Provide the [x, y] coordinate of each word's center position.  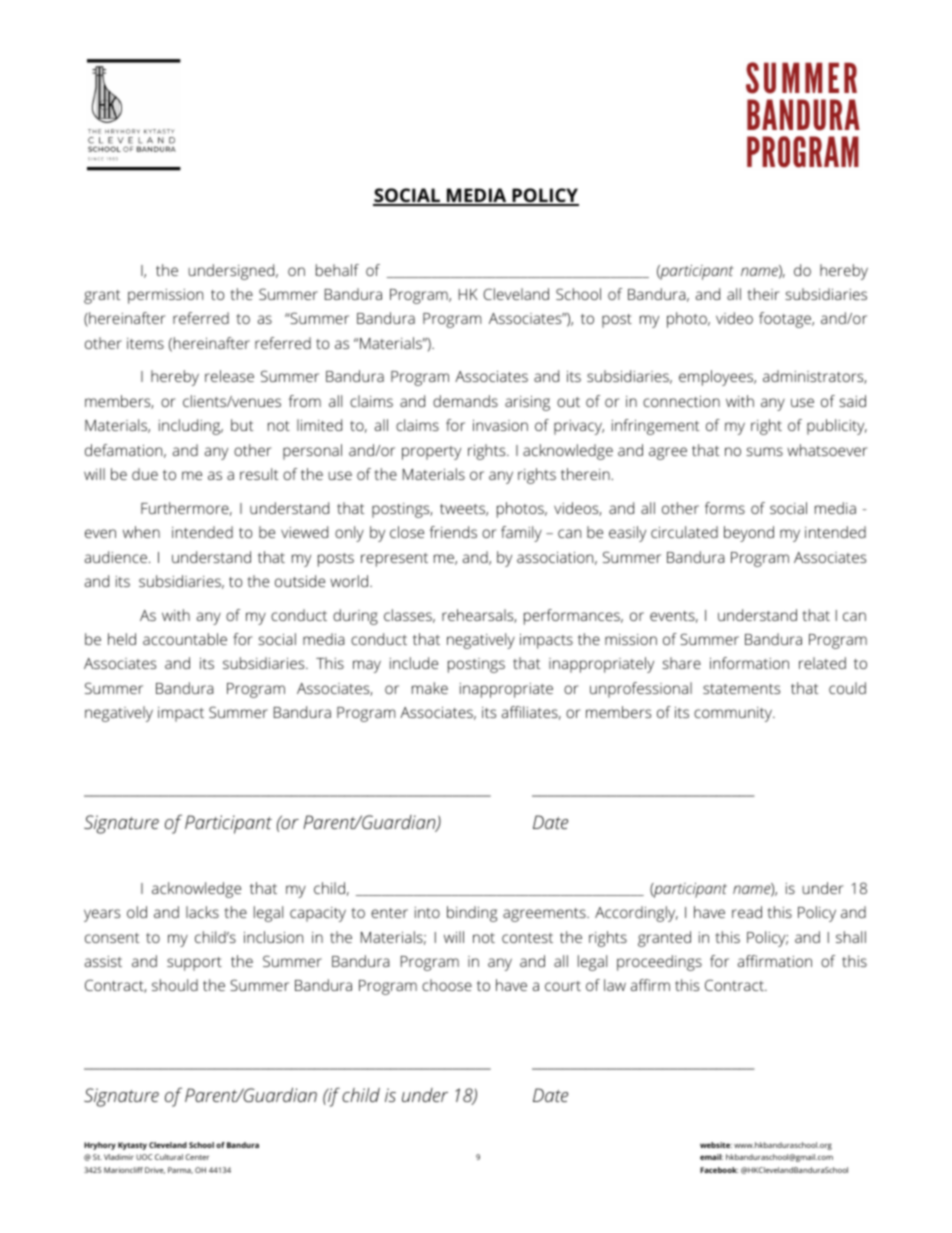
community [734, 714]
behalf [337, 270]
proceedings [659, 963]
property [431, 453]
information [749, 663]
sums [764, 451]
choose [447, 985]
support [194, 964]
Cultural [169, 1157]
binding [472, 914]
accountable [185, 639]
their [763, 294]
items [145, 343]
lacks [202, 912]
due [145, 474]
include [414, 663]
